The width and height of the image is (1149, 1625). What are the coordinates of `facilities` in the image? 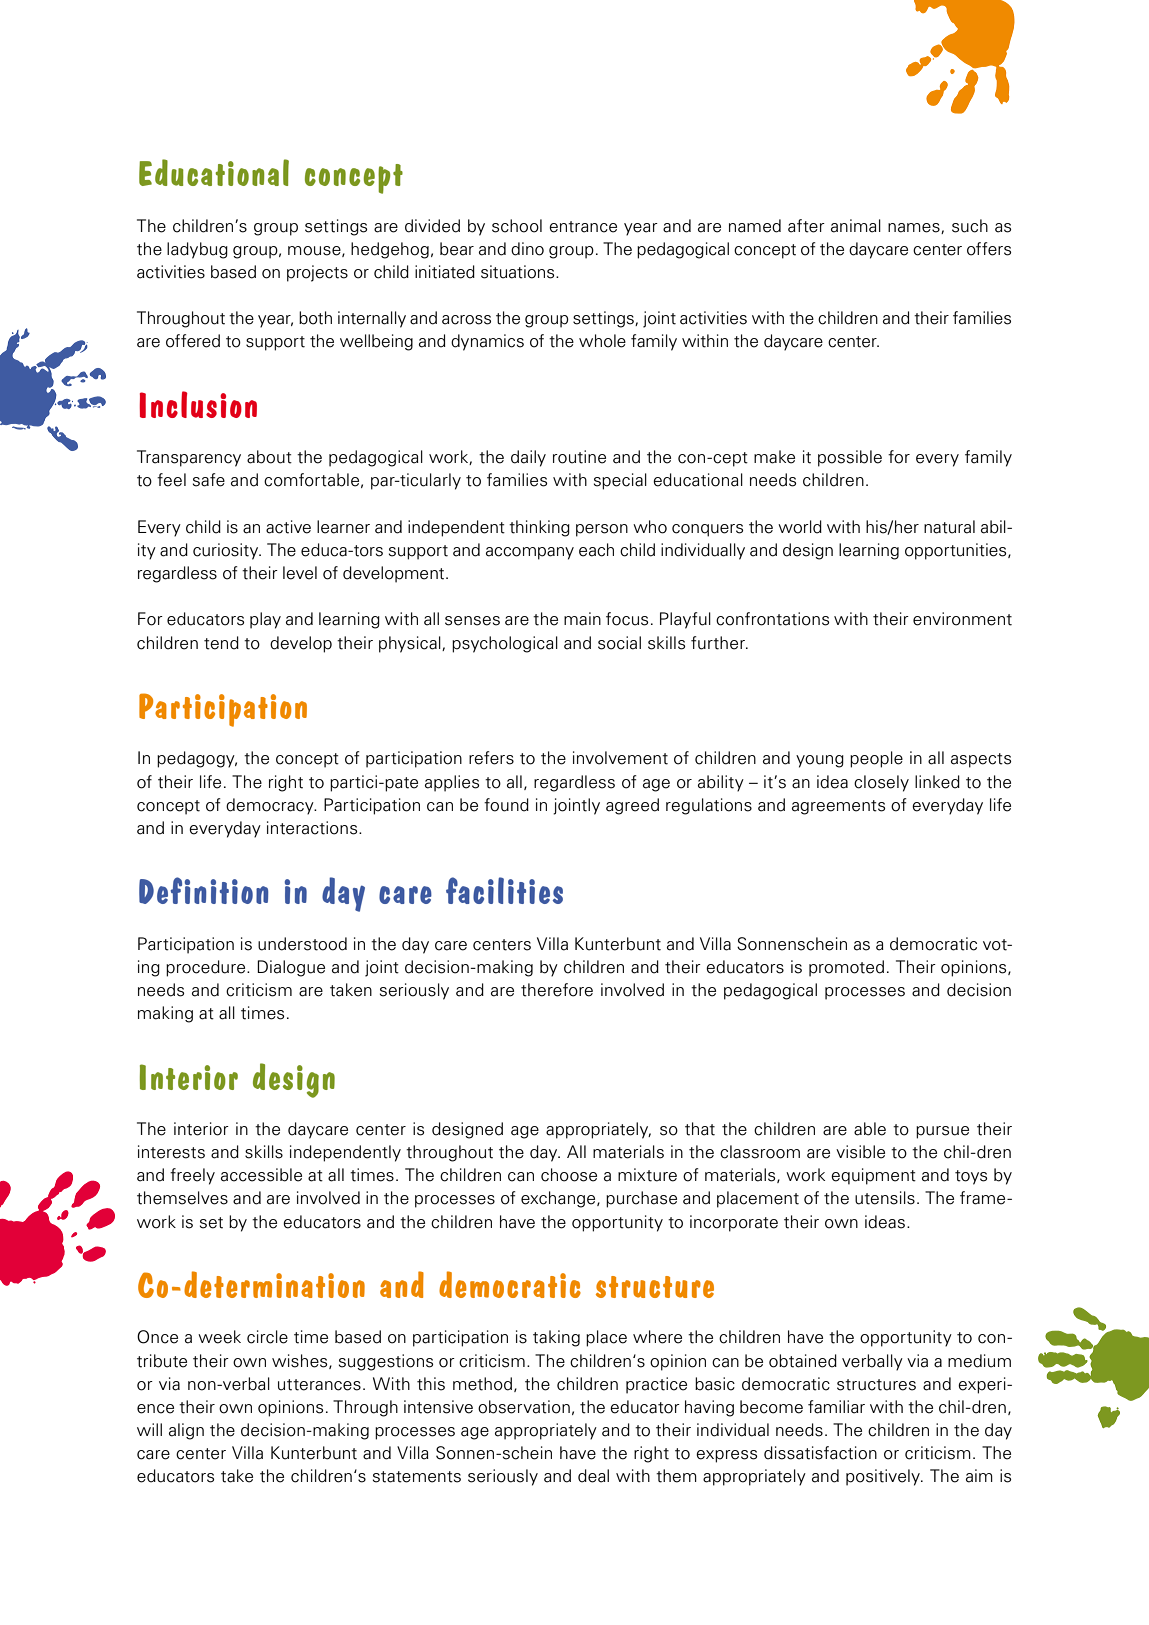 It's located at (504, 890).
